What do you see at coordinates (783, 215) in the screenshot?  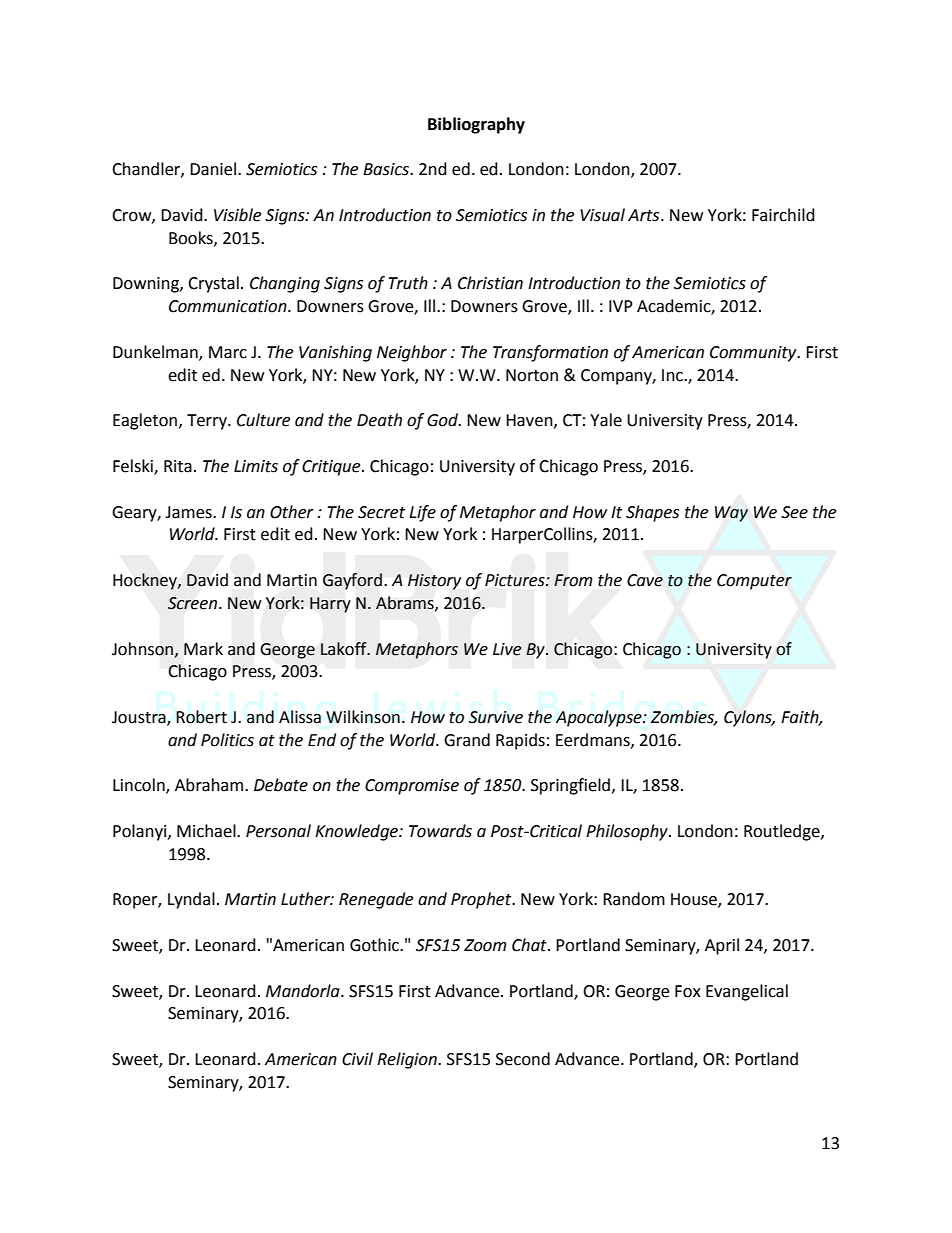 I see `Fairchild` at bounding box center [783, 215].
